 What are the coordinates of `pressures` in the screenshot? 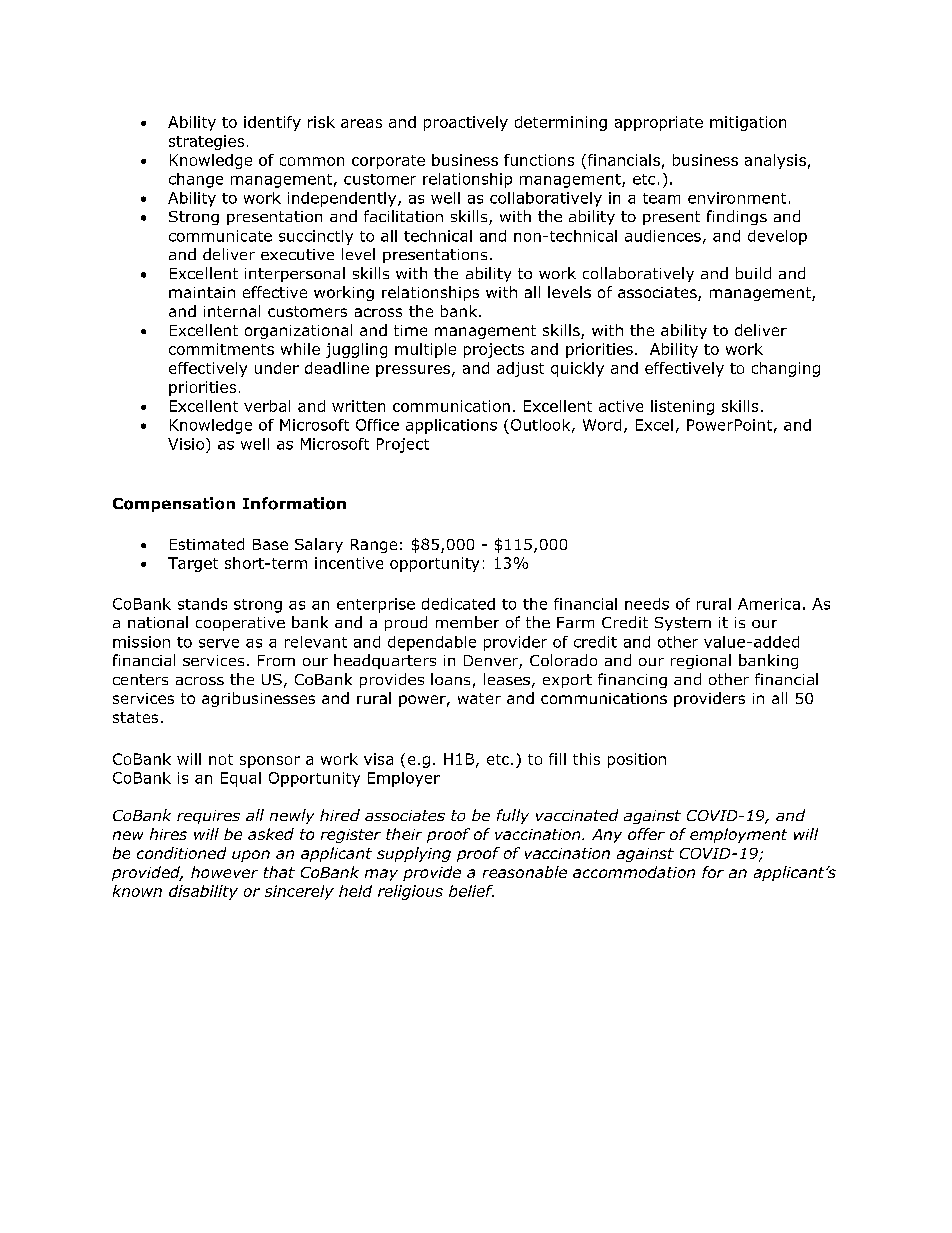 It's located at (413, 371).
